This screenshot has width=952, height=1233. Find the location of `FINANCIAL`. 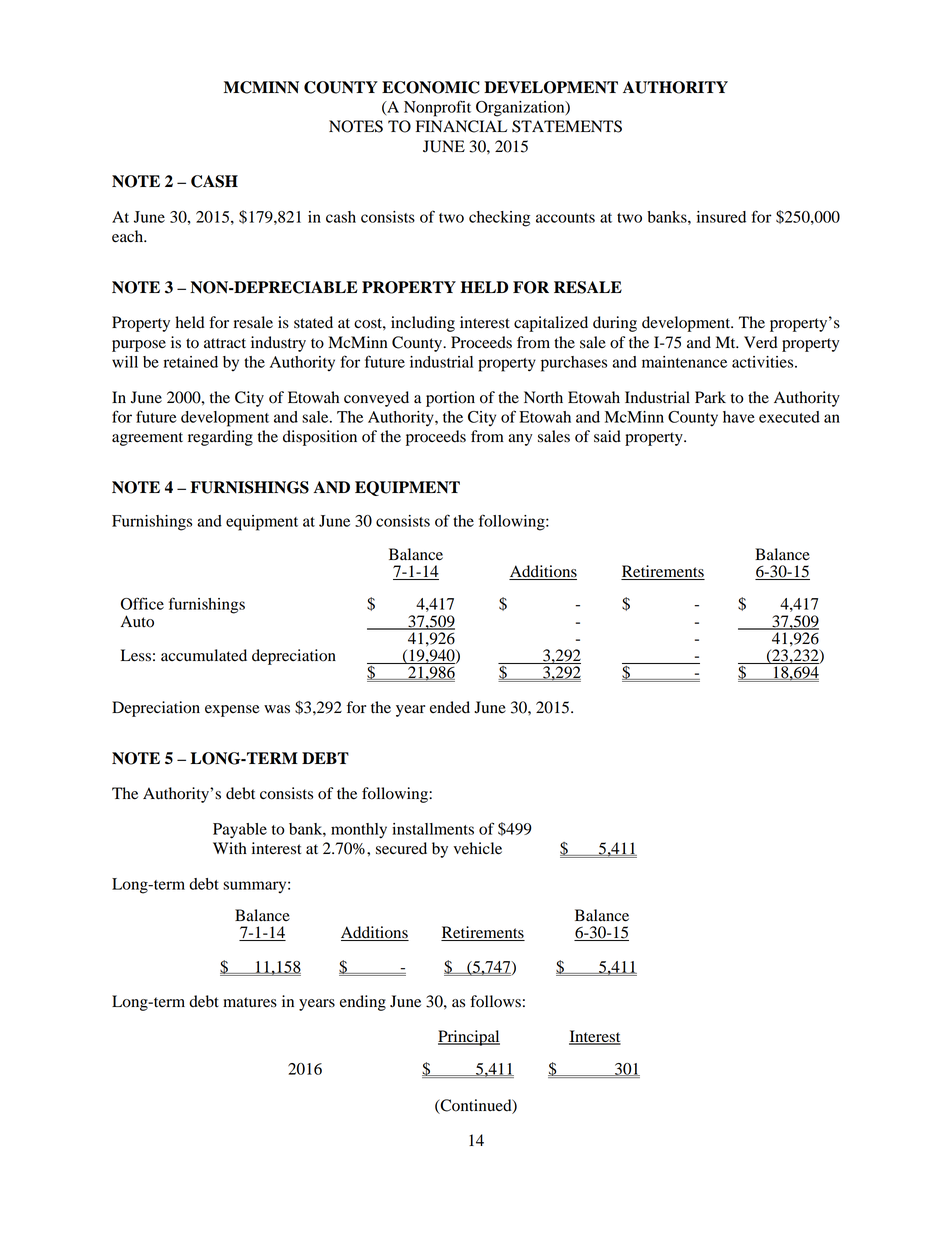

FINANCIAL is located at coordinates (461, 126).
